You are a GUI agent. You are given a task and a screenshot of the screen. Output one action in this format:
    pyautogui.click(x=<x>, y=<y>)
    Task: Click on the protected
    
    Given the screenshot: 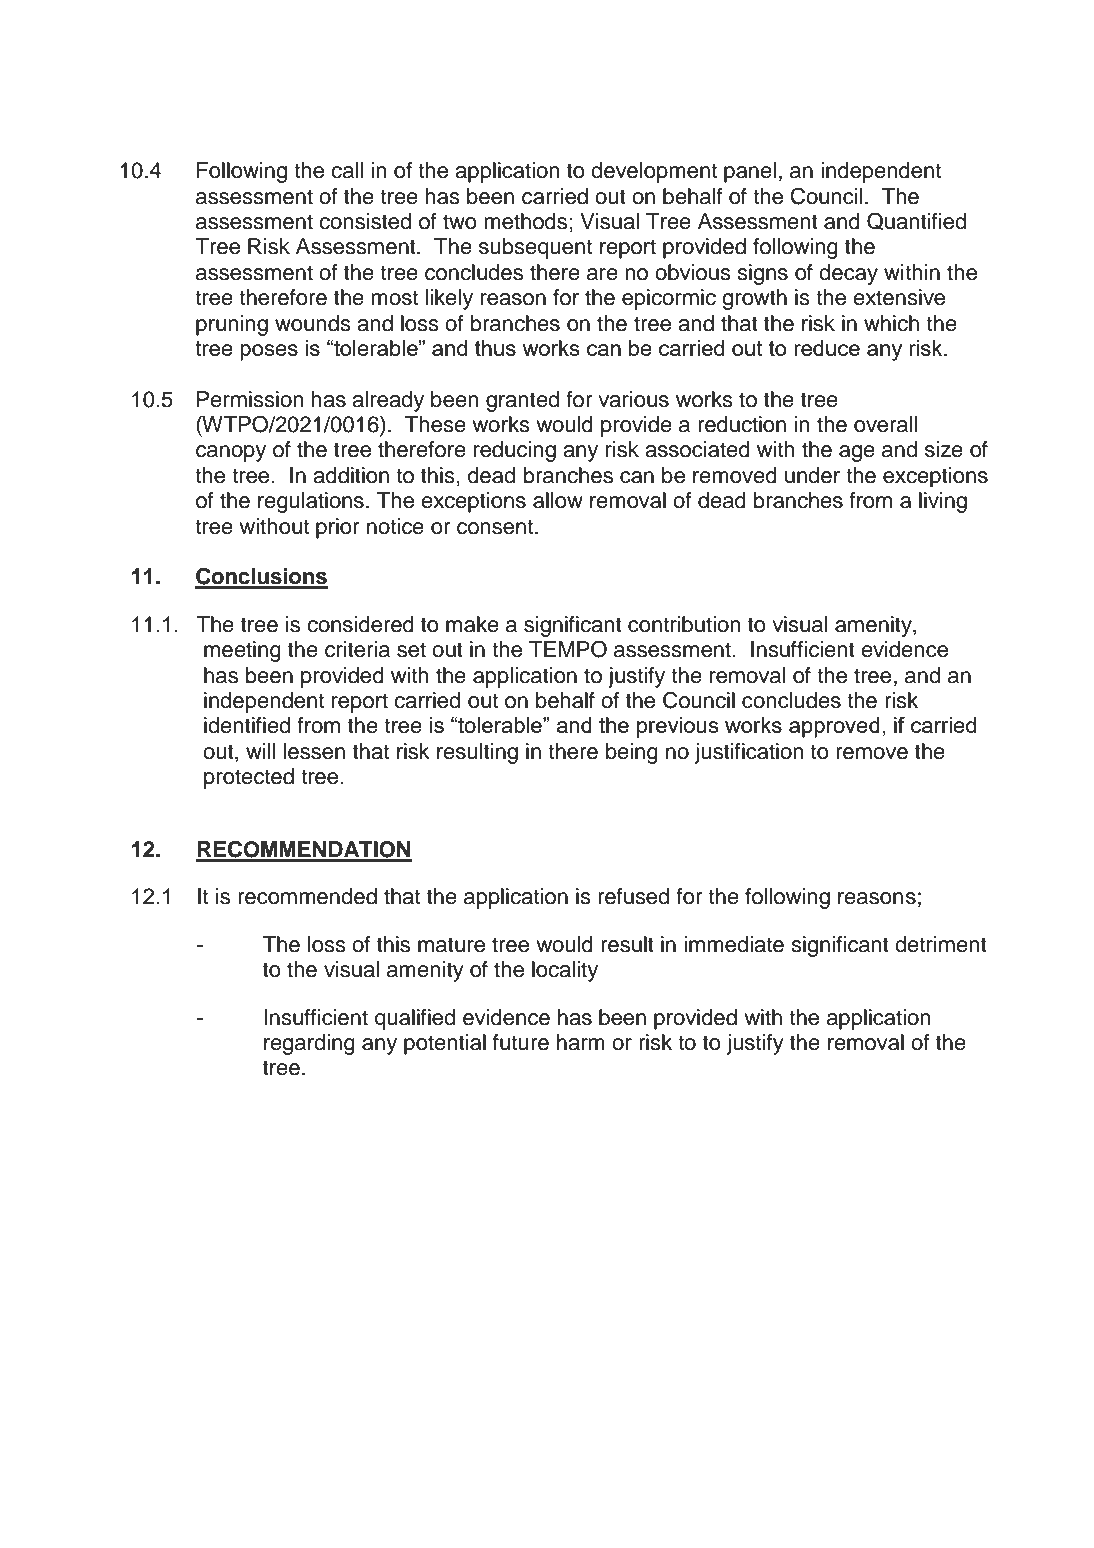 What is the action you would take?
    pyautogui.click(x=249, y=778)
